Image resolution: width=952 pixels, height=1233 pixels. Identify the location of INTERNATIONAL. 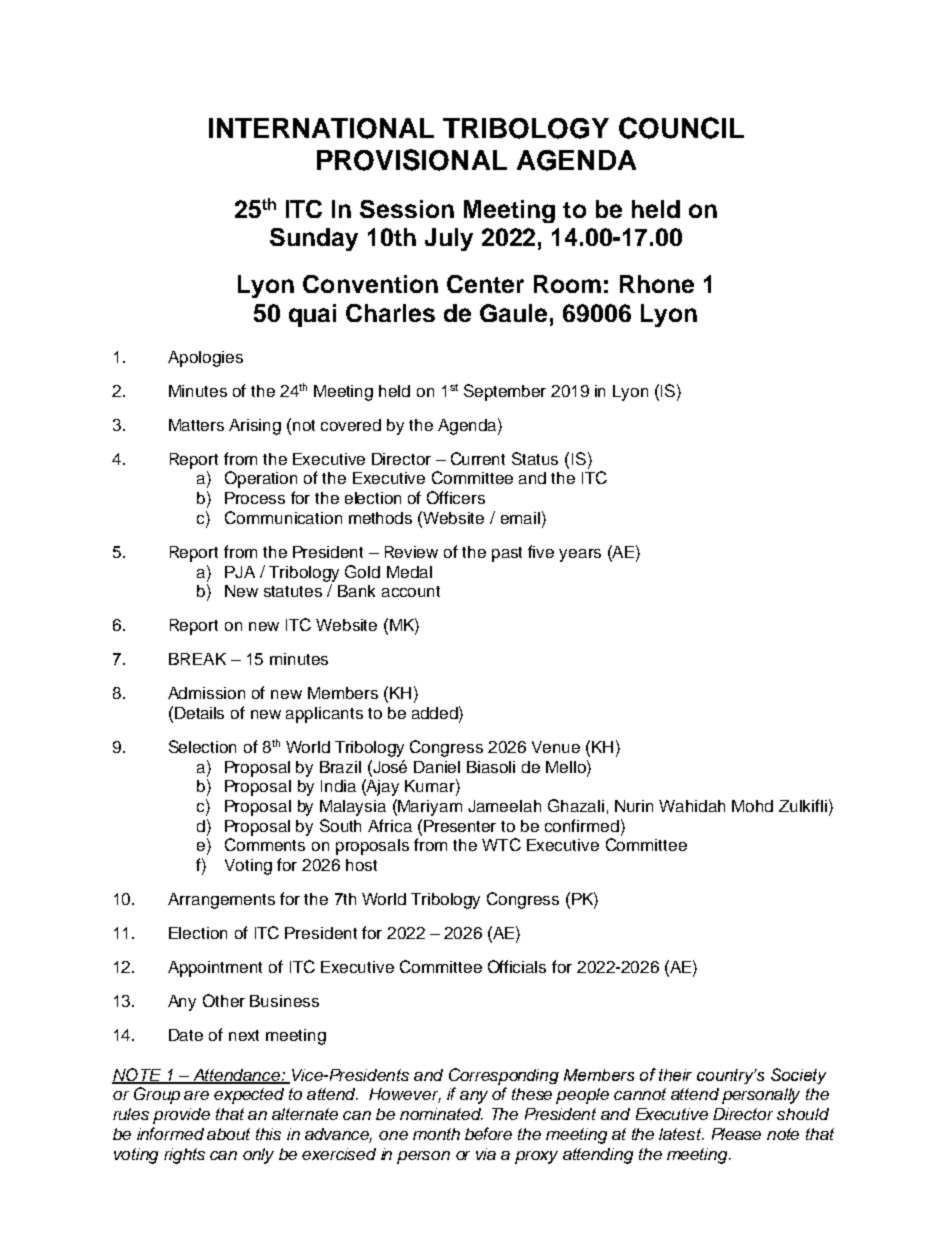
(321, 128).
